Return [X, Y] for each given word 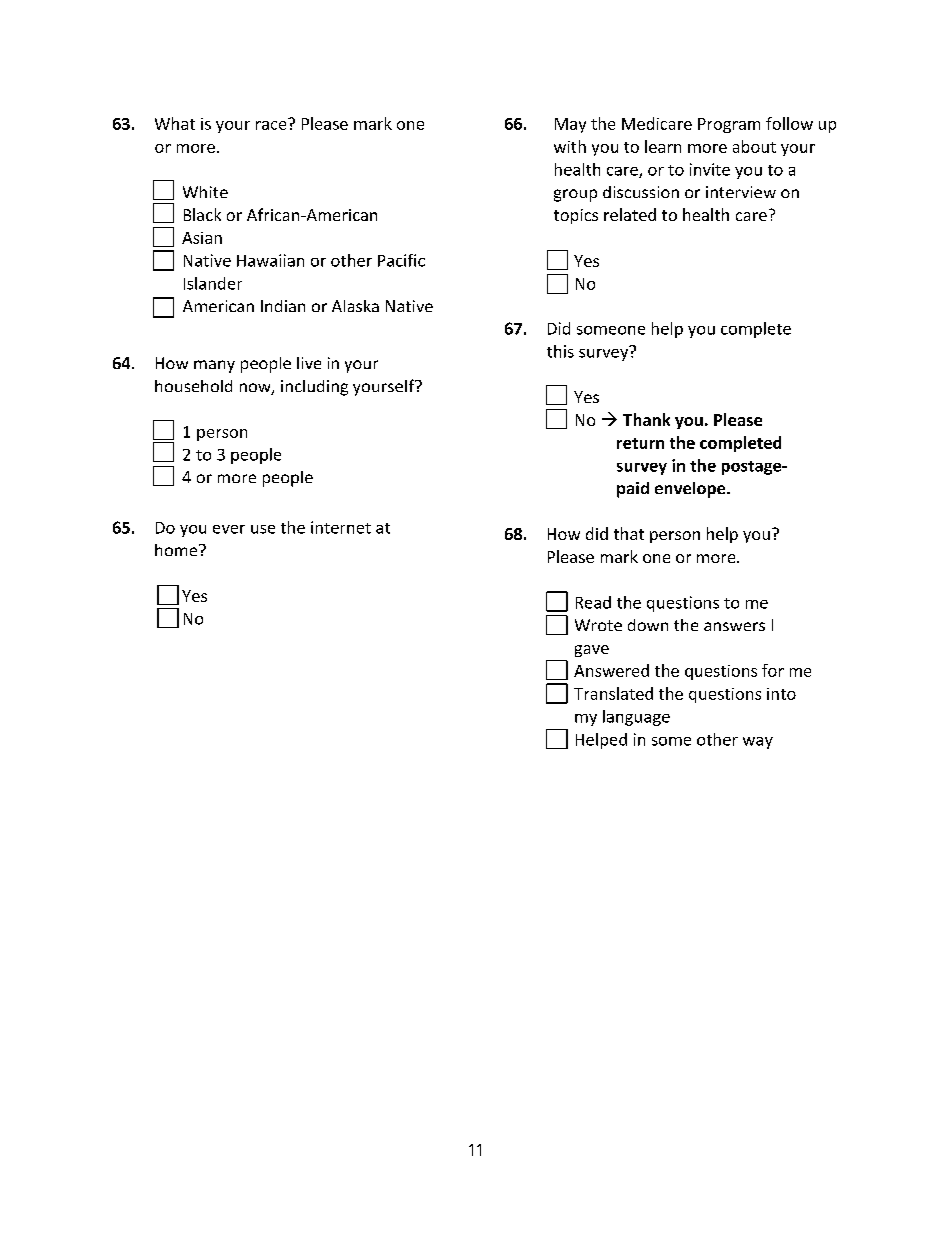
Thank [646, 419]
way [758, 743]
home [177, 550]
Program [729, 125]
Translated [613, 693]
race [272, 124]
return [640, 443]
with [570, 146]
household [193, 386]
